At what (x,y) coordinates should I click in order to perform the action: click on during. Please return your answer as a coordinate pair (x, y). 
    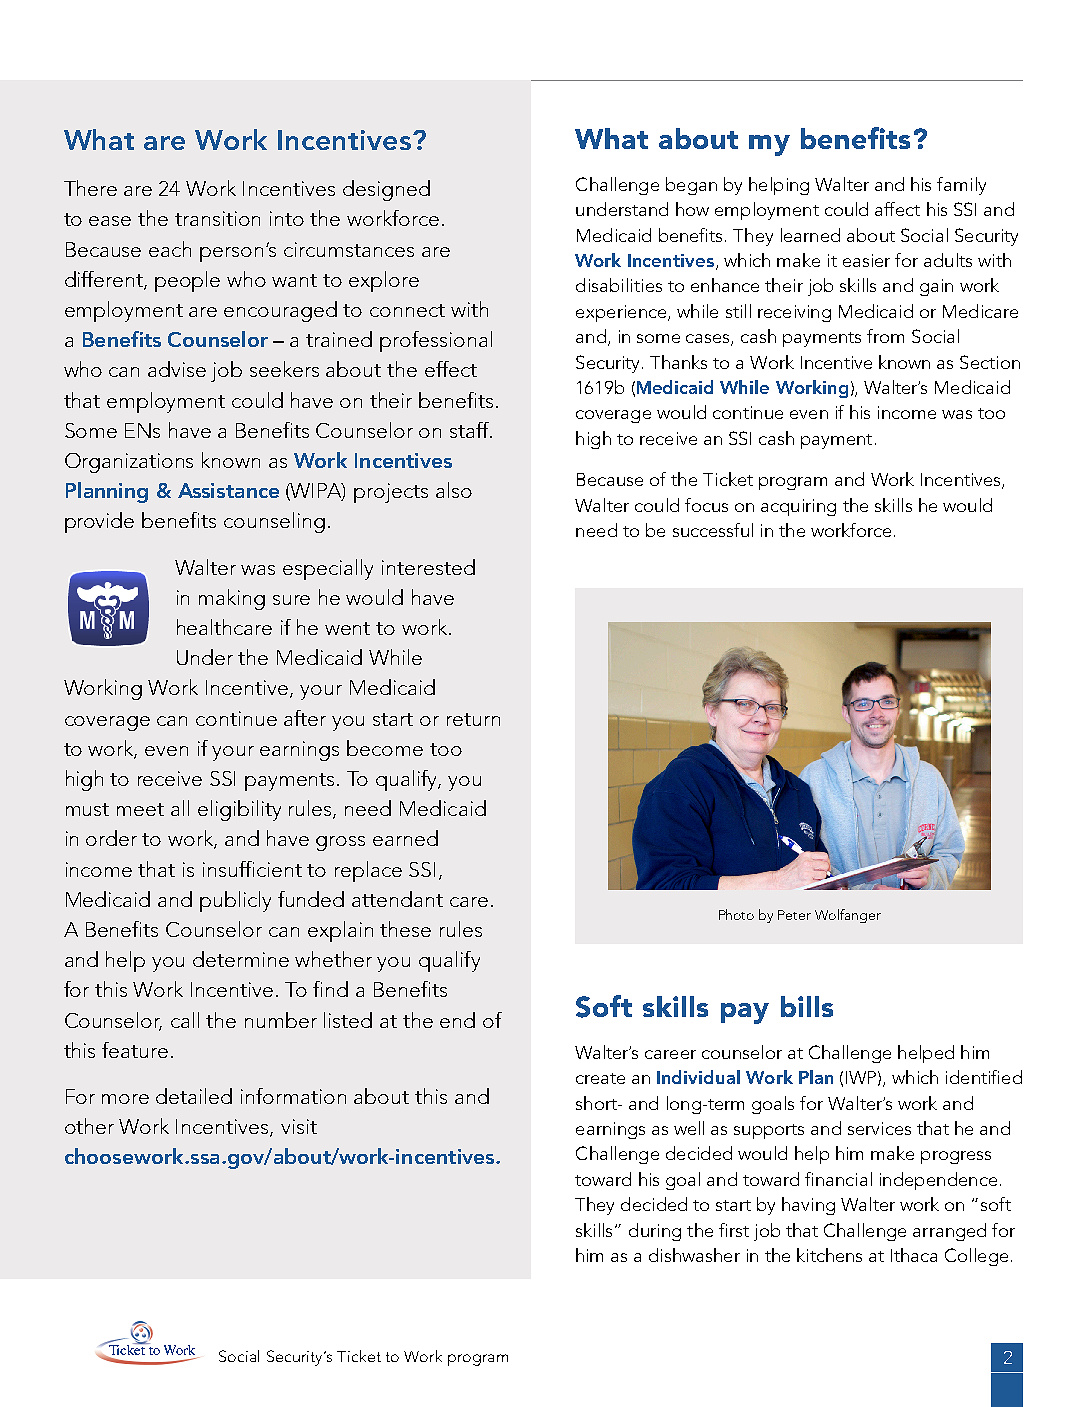
    Looking at the image, I should click on (655, 1232).
